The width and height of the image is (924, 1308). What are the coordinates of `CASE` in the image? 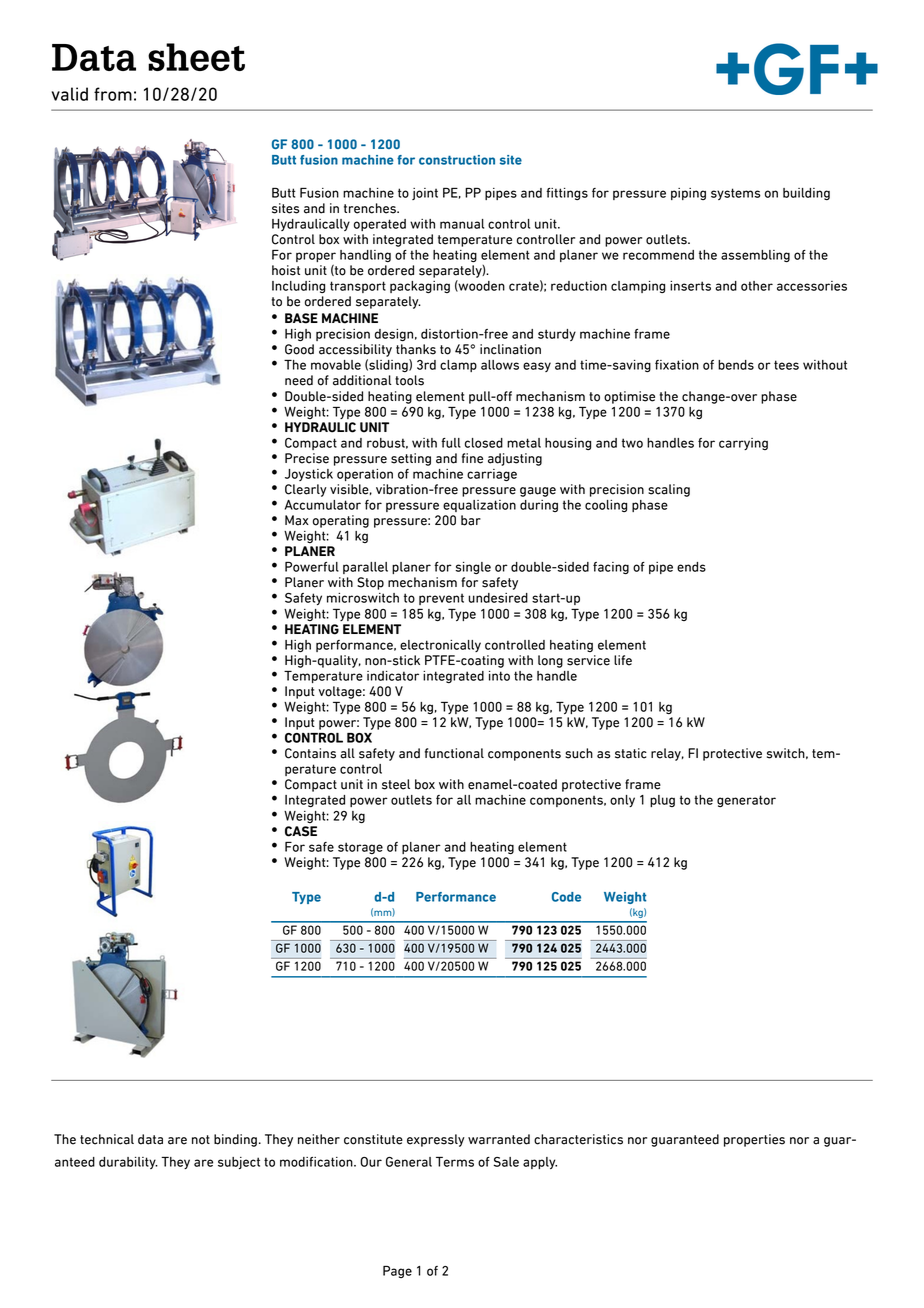 It's located at (301, 831).
